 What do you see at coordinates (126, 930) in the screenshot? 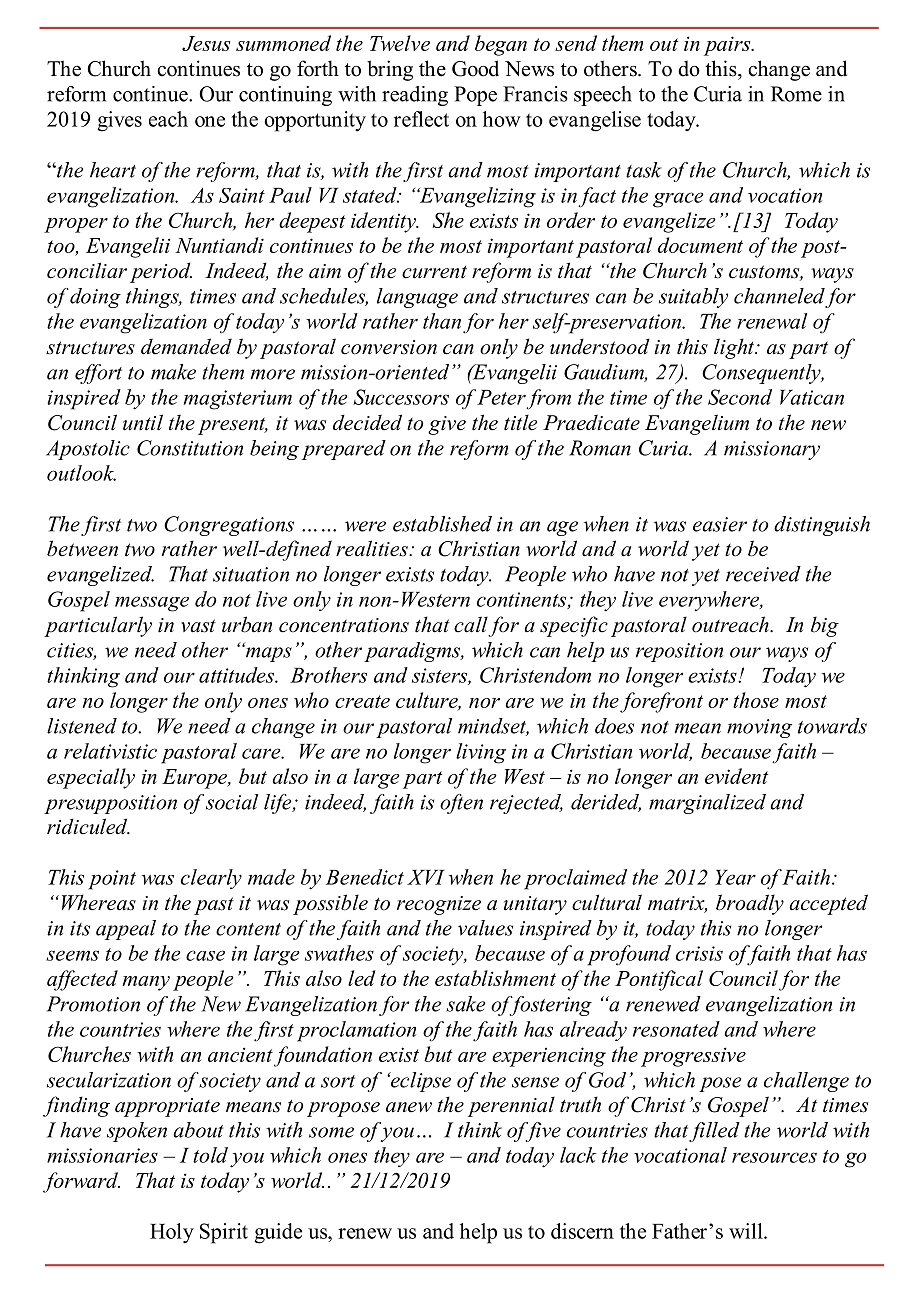
I see `appeal` at bounding box center [126, 930].
